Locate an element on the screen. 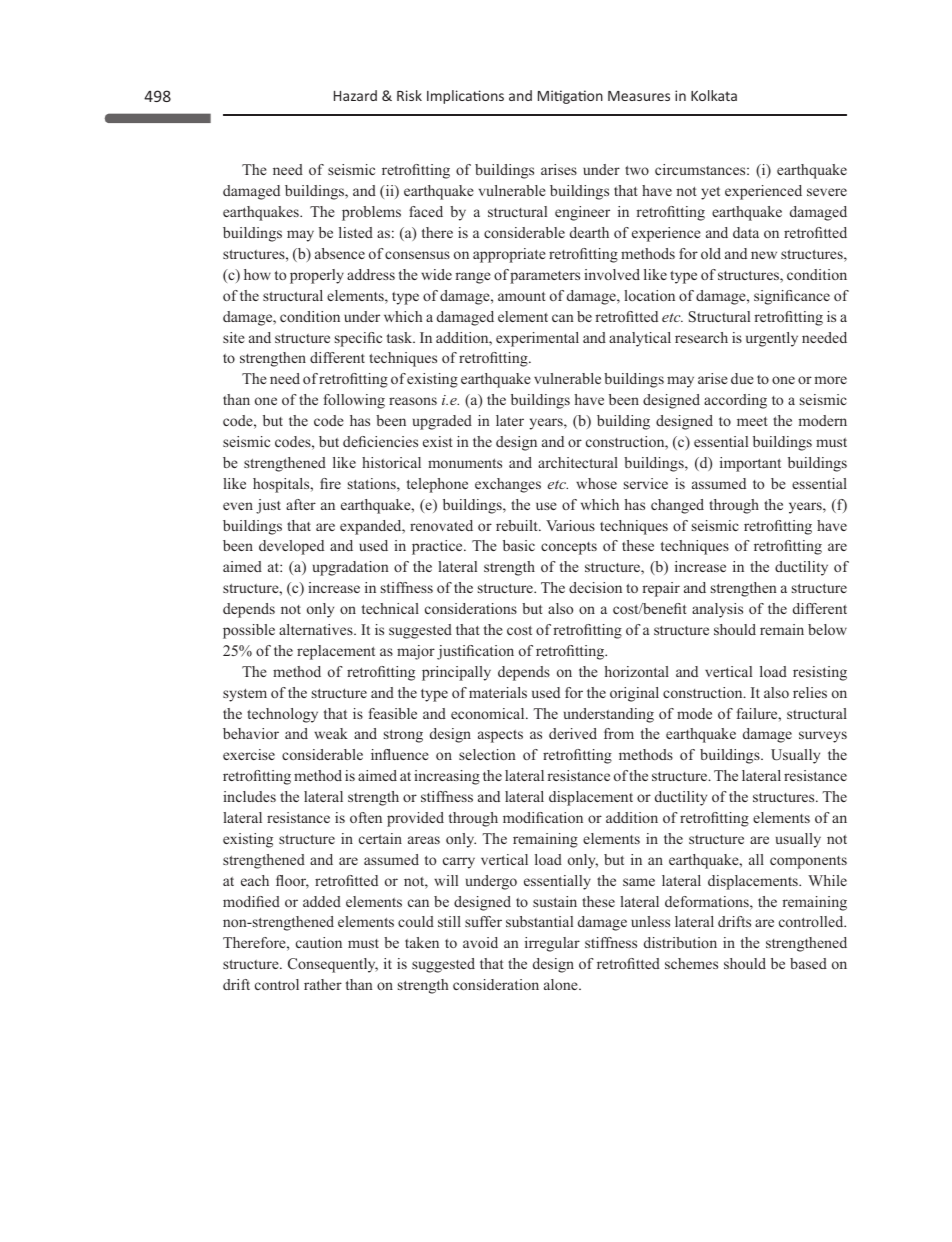 The image size is (952, 1242). weak is located at coordinates (331, 733).
